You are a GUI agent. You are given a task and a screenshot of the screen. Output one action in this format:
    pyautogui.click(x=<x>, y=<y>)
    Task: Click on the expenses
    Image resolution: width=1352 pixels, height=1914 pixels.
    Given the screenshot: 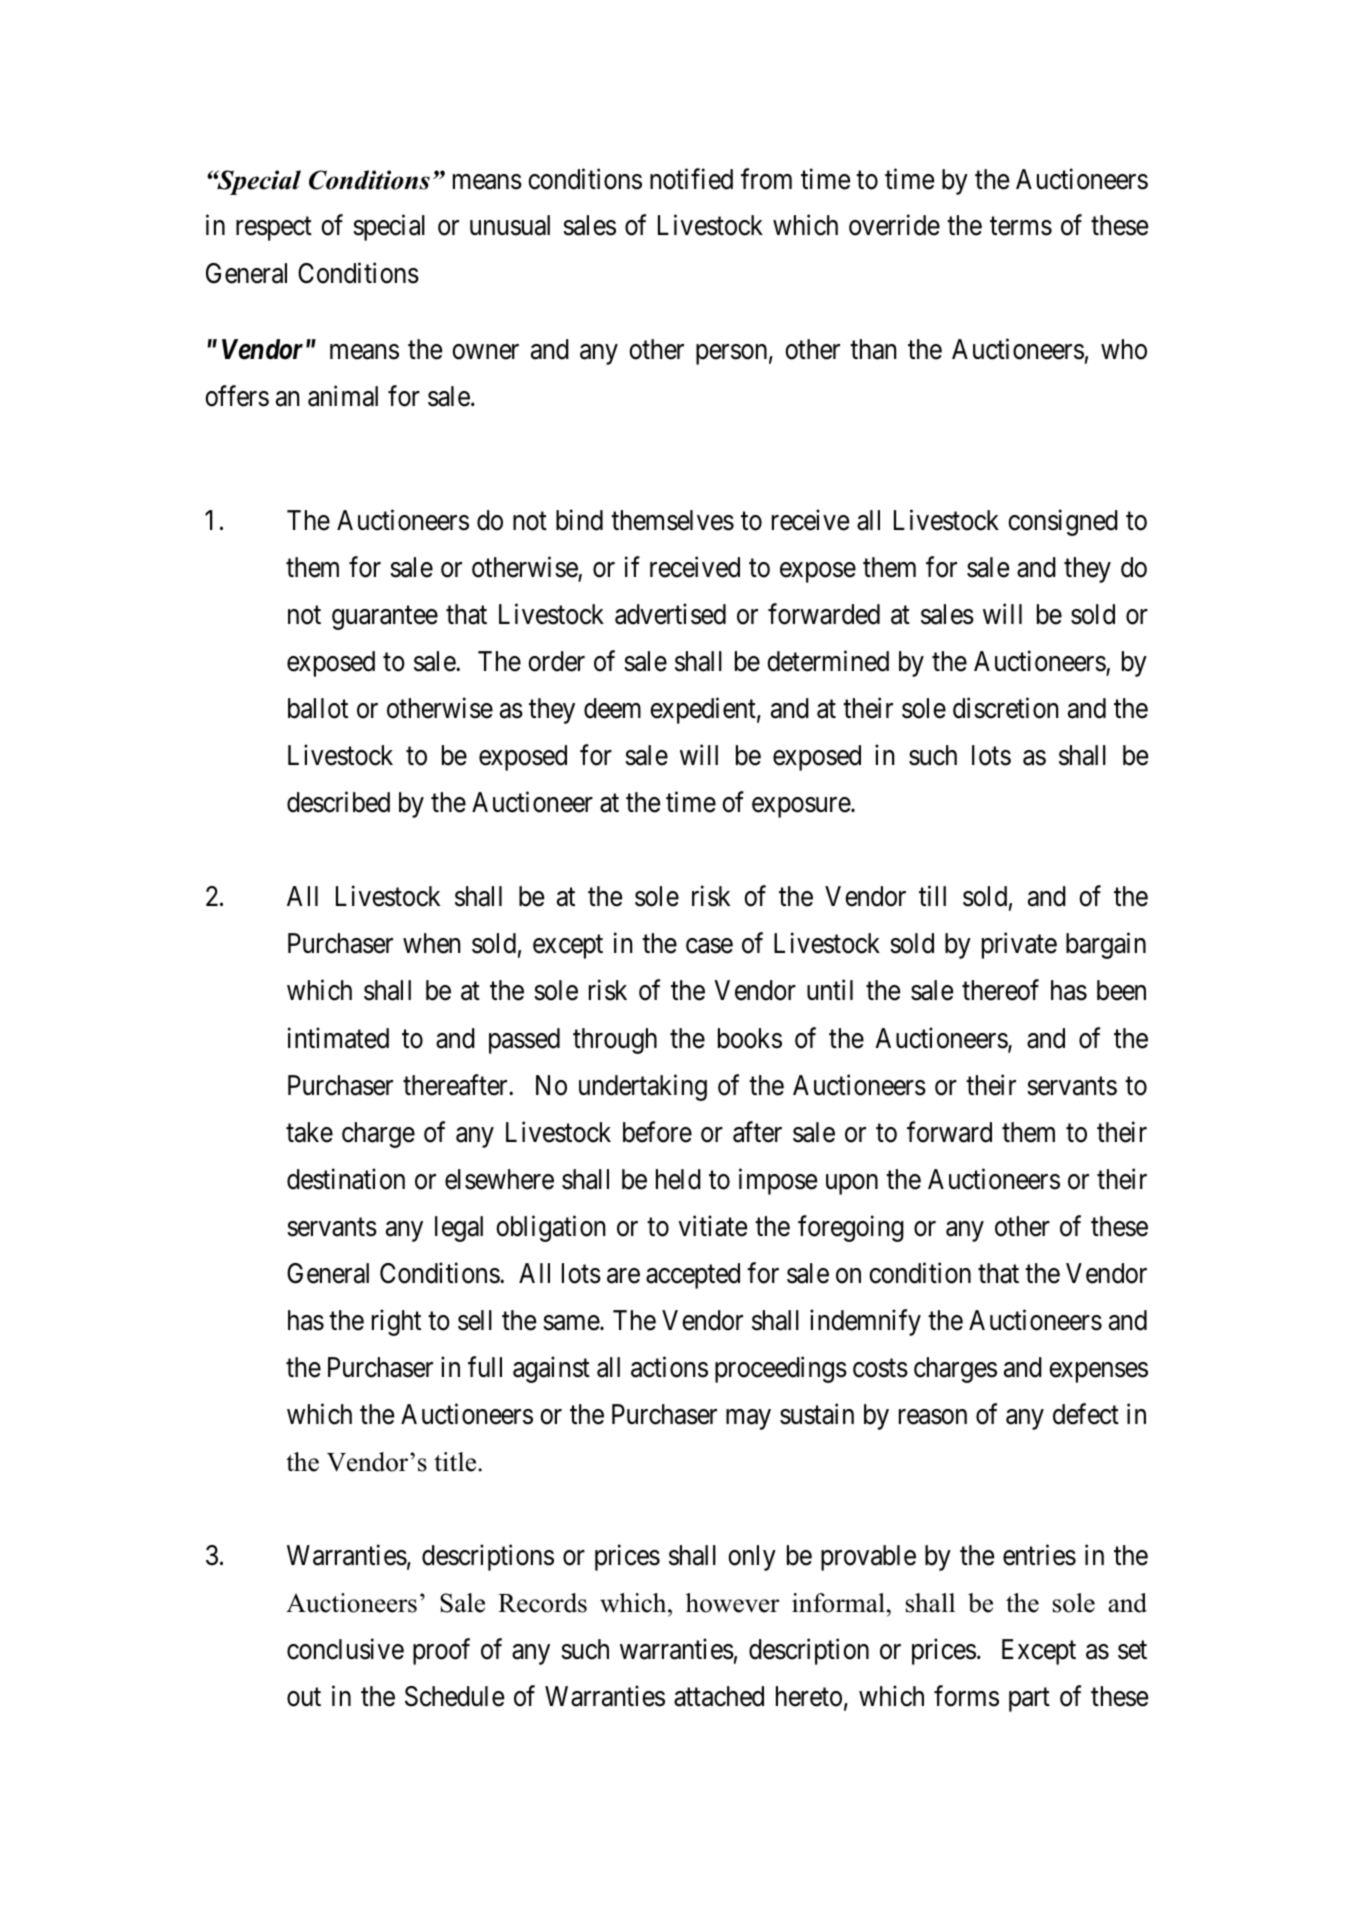 What is the action you would take?
    pyautogui.click(x=1098, y=1372)
